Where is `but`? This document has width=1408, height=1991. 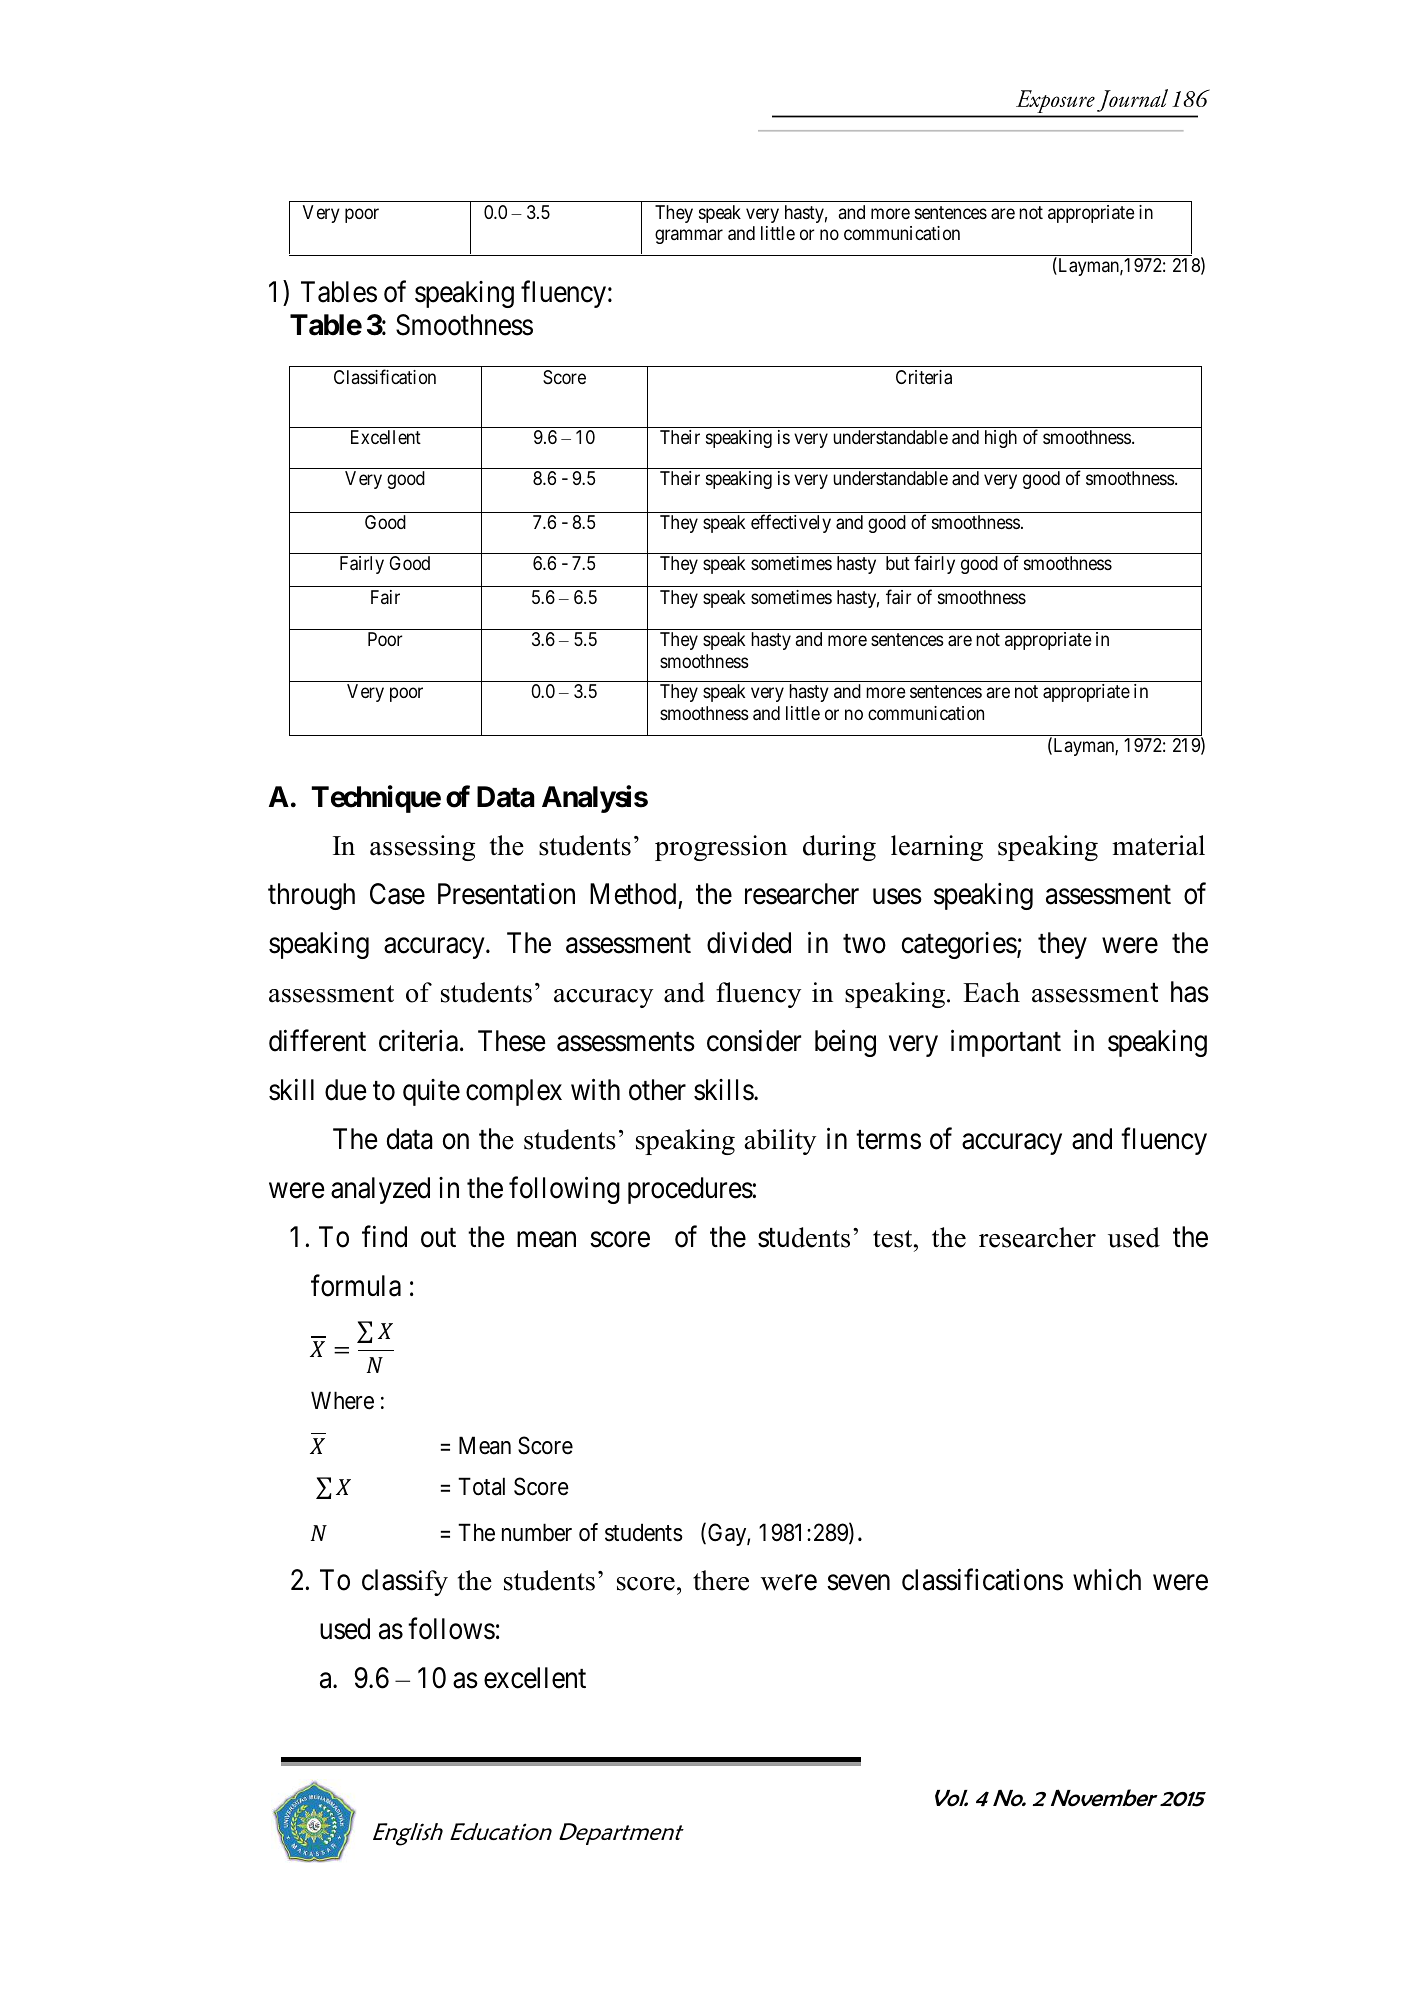 but is located at coordinates (898, 563).
